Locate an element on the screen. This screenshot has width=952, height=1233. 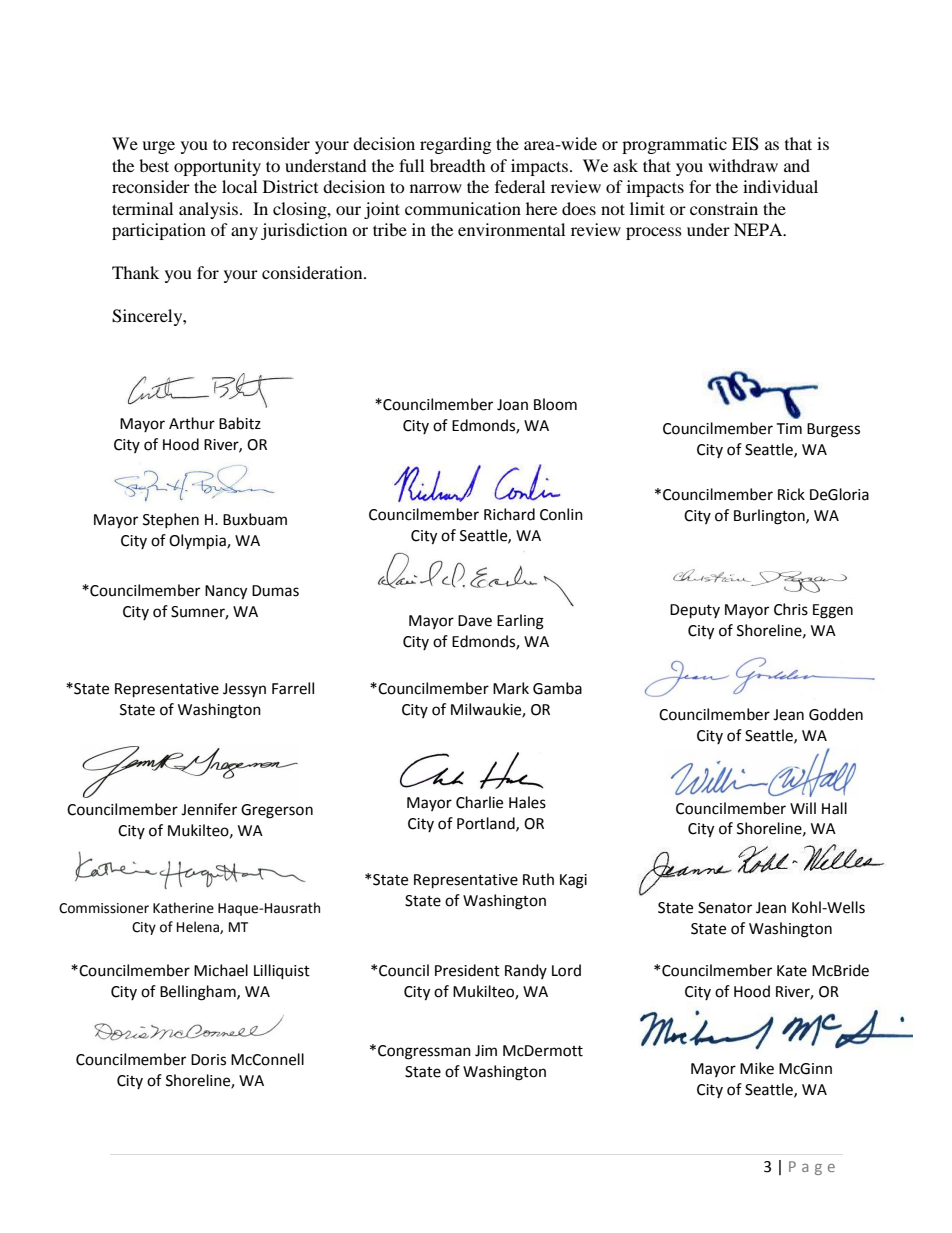
Dave is located at coordinates (475, 621).
